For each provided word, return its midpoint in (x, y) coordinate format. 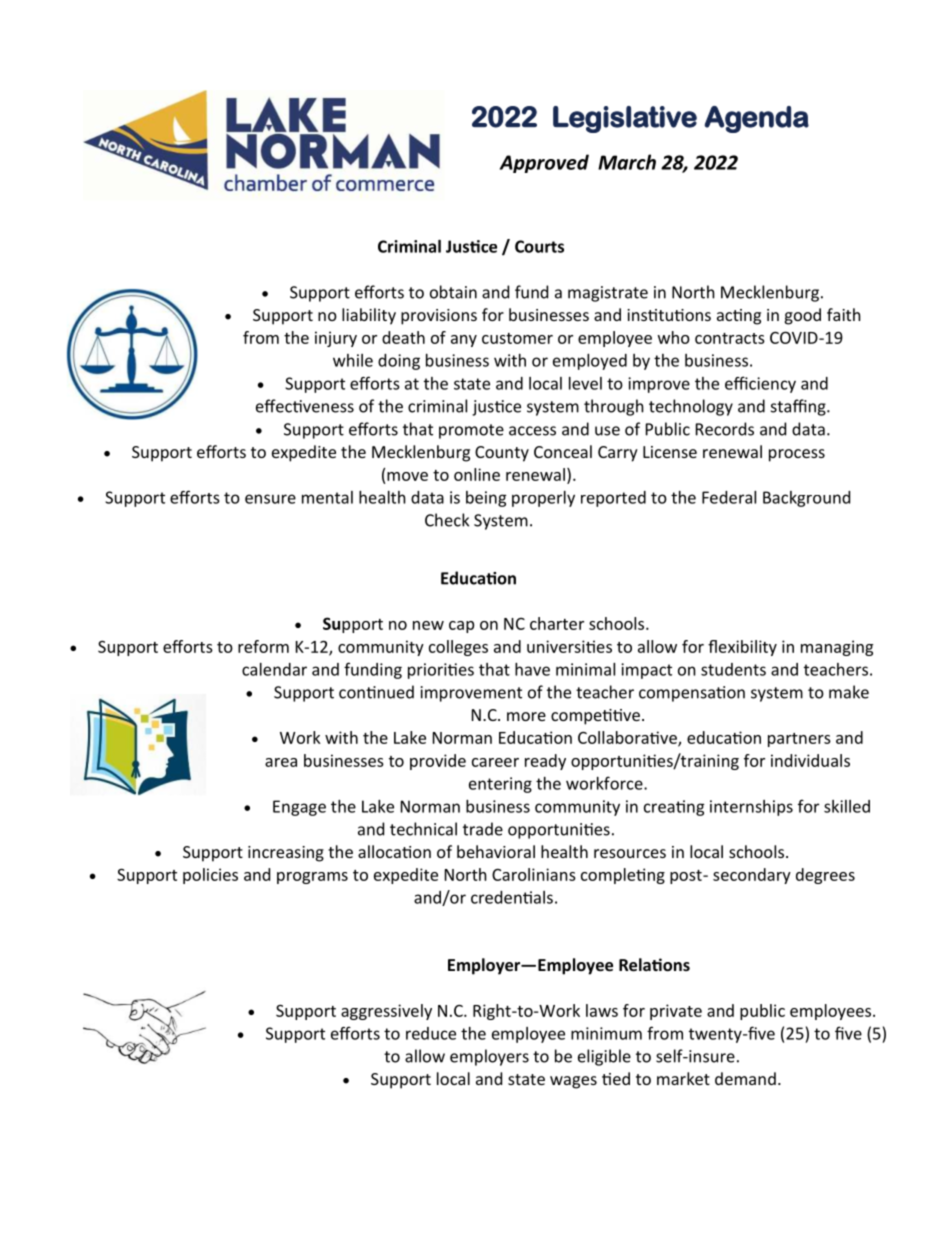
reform (263, 646)
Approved (544, 163)
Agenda (756, 119)
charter (557, 623)
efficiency (760, 384)
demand (745, 1078)
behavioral (496, 851)
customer (517, 338)
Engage (299, 808)
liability (369, 316)
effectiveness (305, 406)
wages (573, 1082)
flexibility (742, 648)
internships (751, 808)
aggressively (386, 1012)
